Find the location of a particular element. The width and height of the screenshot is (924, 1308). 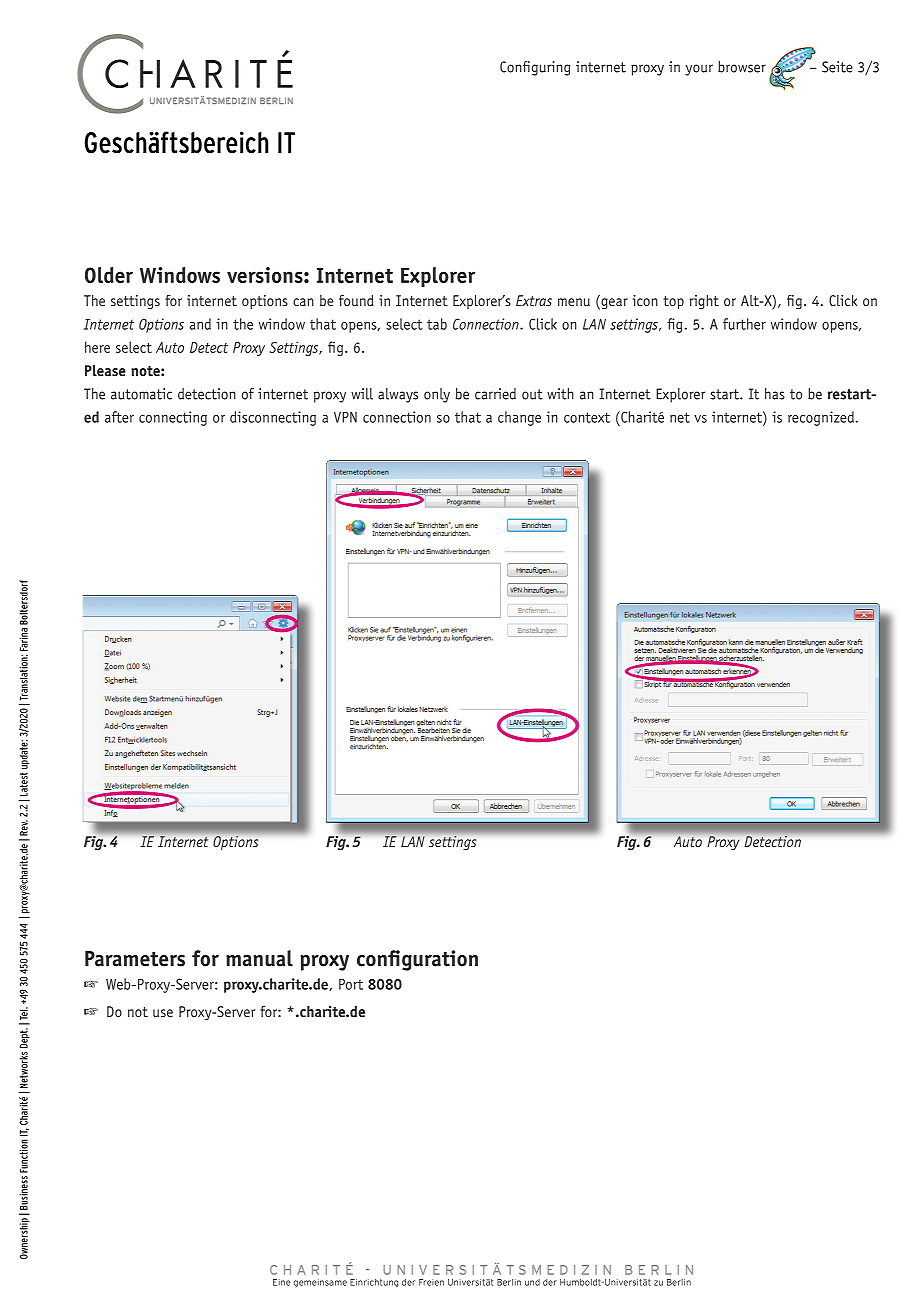

recognized is located at coordinates (821, 418).
